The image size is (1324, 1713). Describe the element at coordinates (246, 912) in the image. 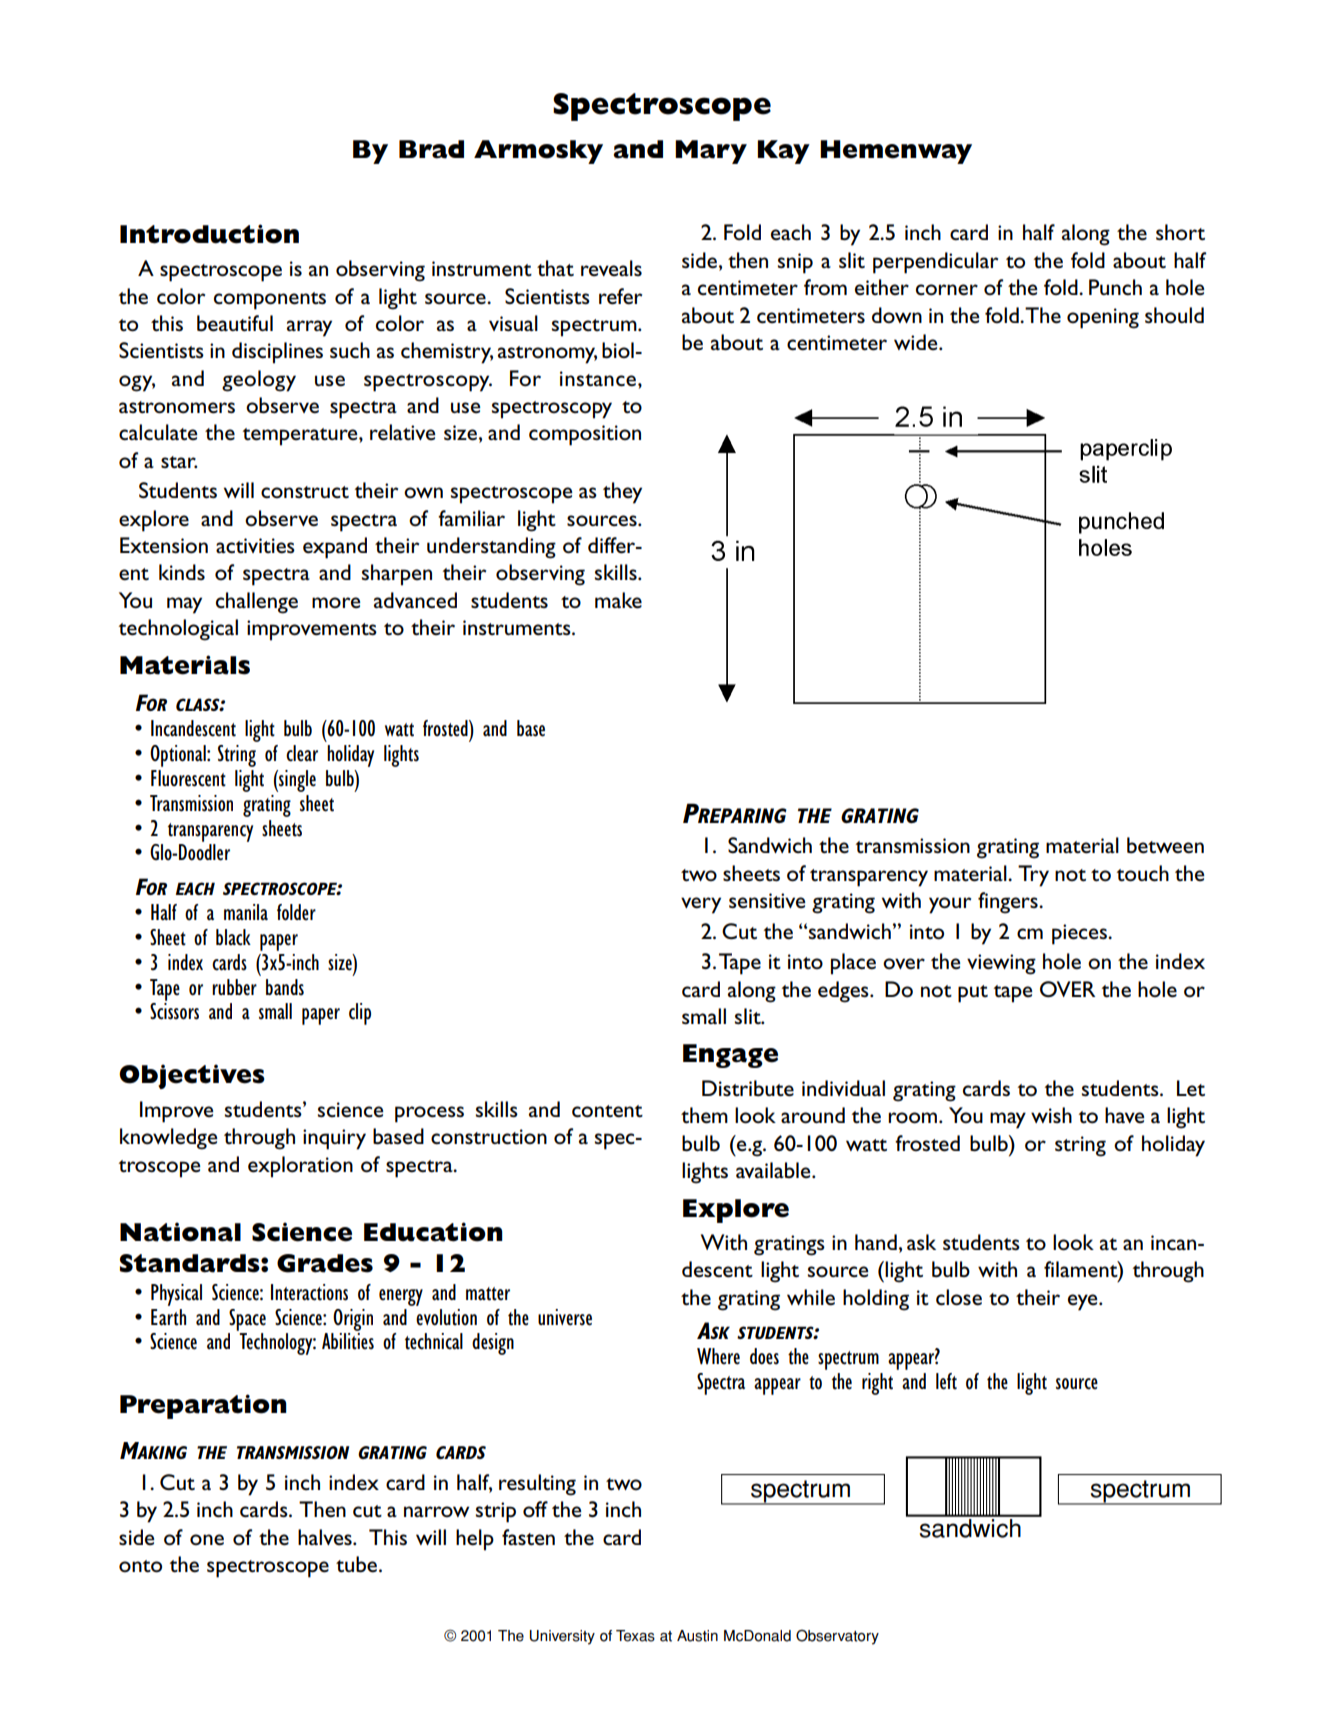

I see `manila` at that location.
